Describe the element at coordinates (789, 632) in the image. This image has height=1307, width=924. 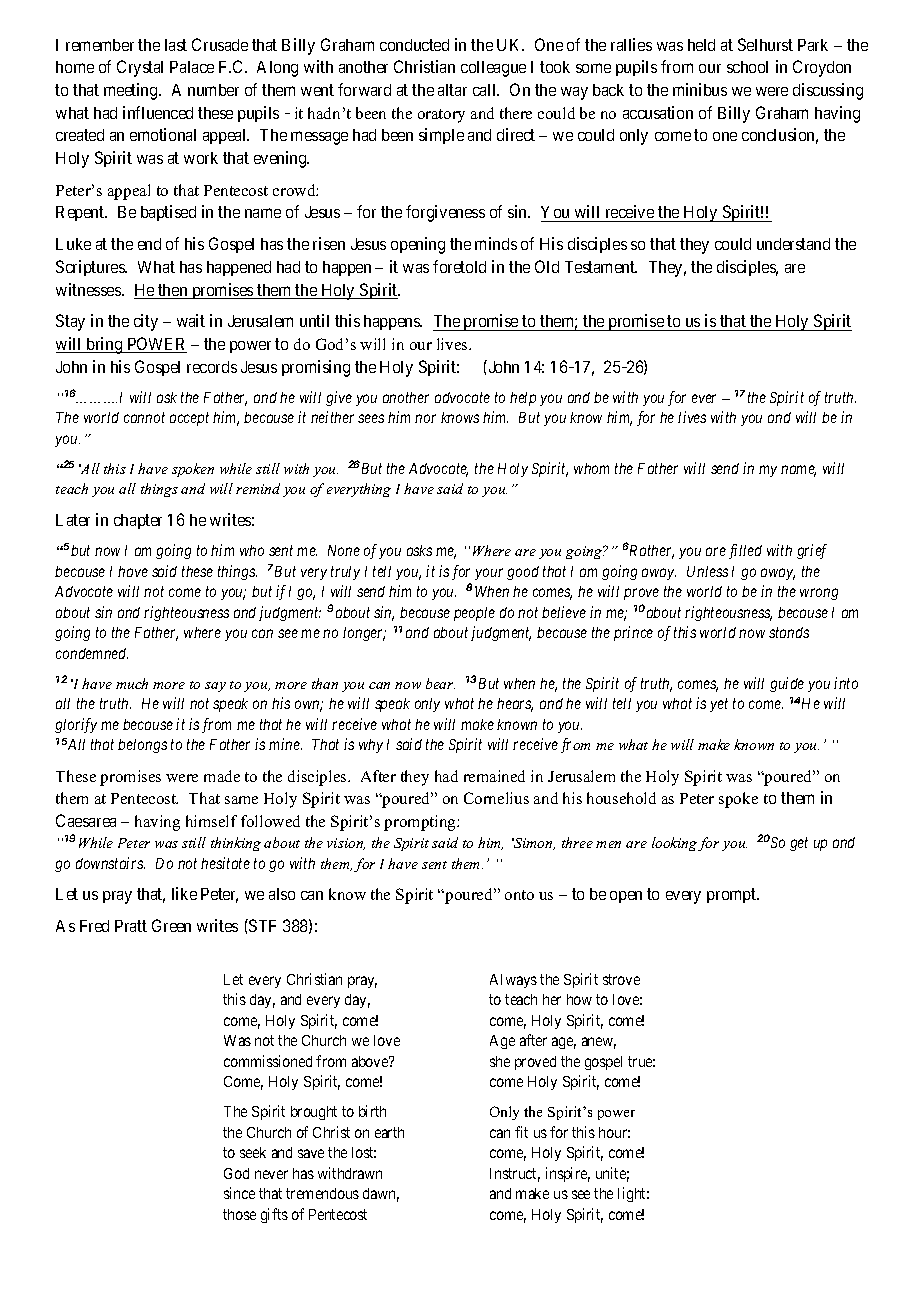
I see `stands` at that location.
